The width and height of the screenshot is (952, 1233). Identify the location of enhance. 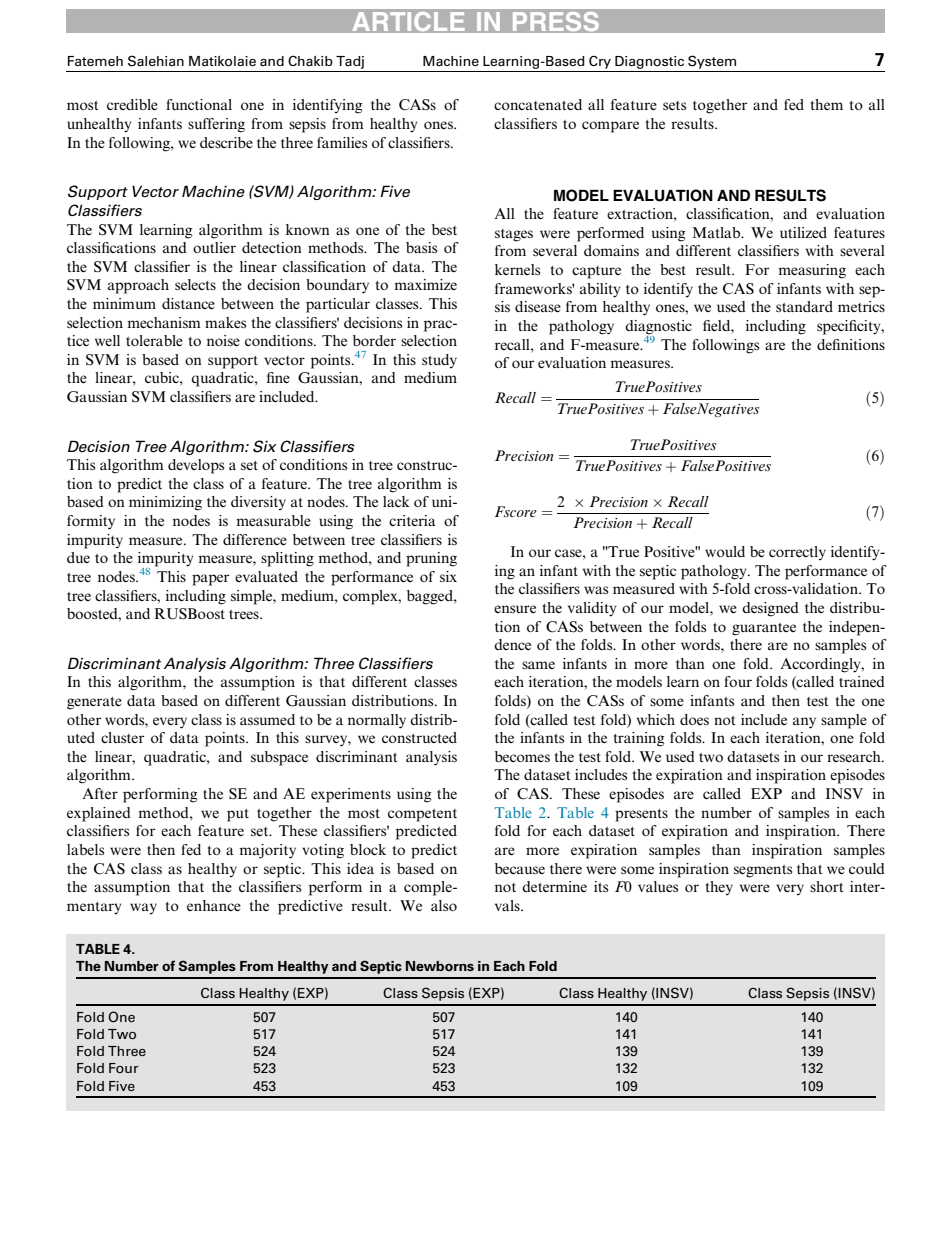
(214, 905).
